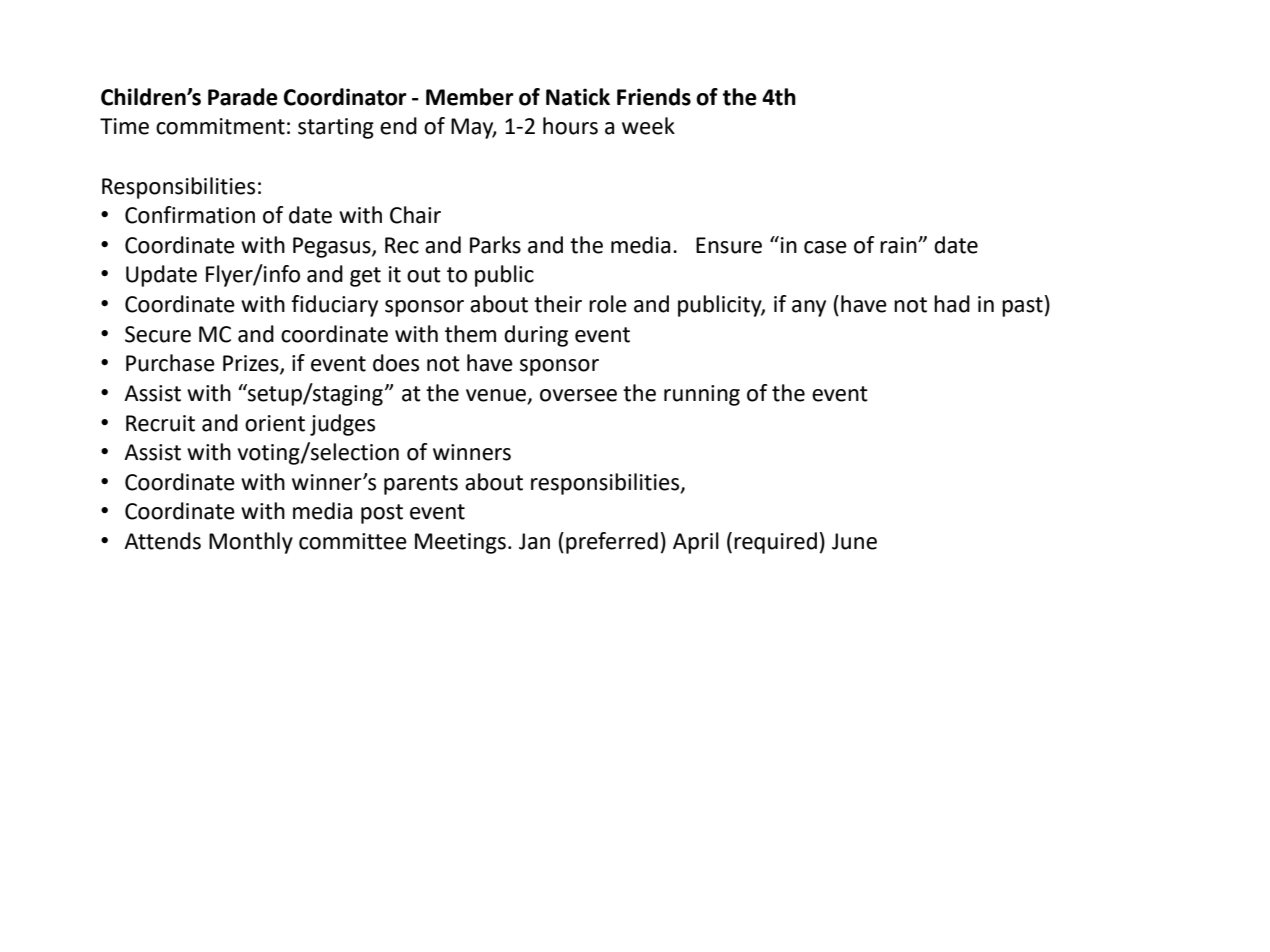 The image size is (1270, 952). Describe the element at coordinates (702, 395) in the image. I see `running` at that location.
